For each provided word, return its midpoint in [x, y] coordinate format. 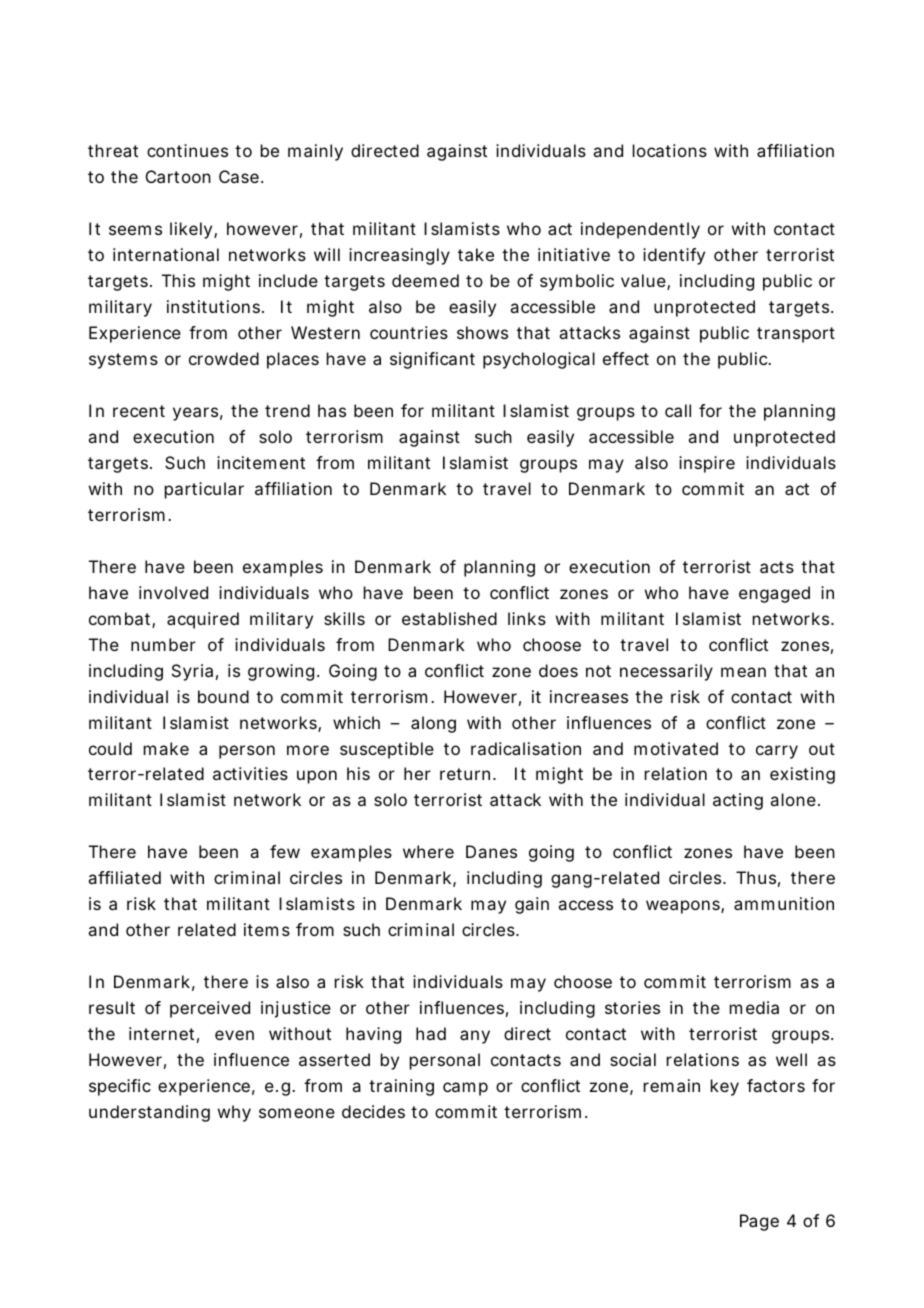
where [428, 851]
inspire [707, 464]
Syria [192, 672]
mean [743, 672]
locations [670, 150]
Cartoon [178, 176]
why [234, 1113]
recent [139, 411]
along [433, 724]
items [267, 929]
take [476, 254]
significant [432, 360]
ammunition [784, 903]
